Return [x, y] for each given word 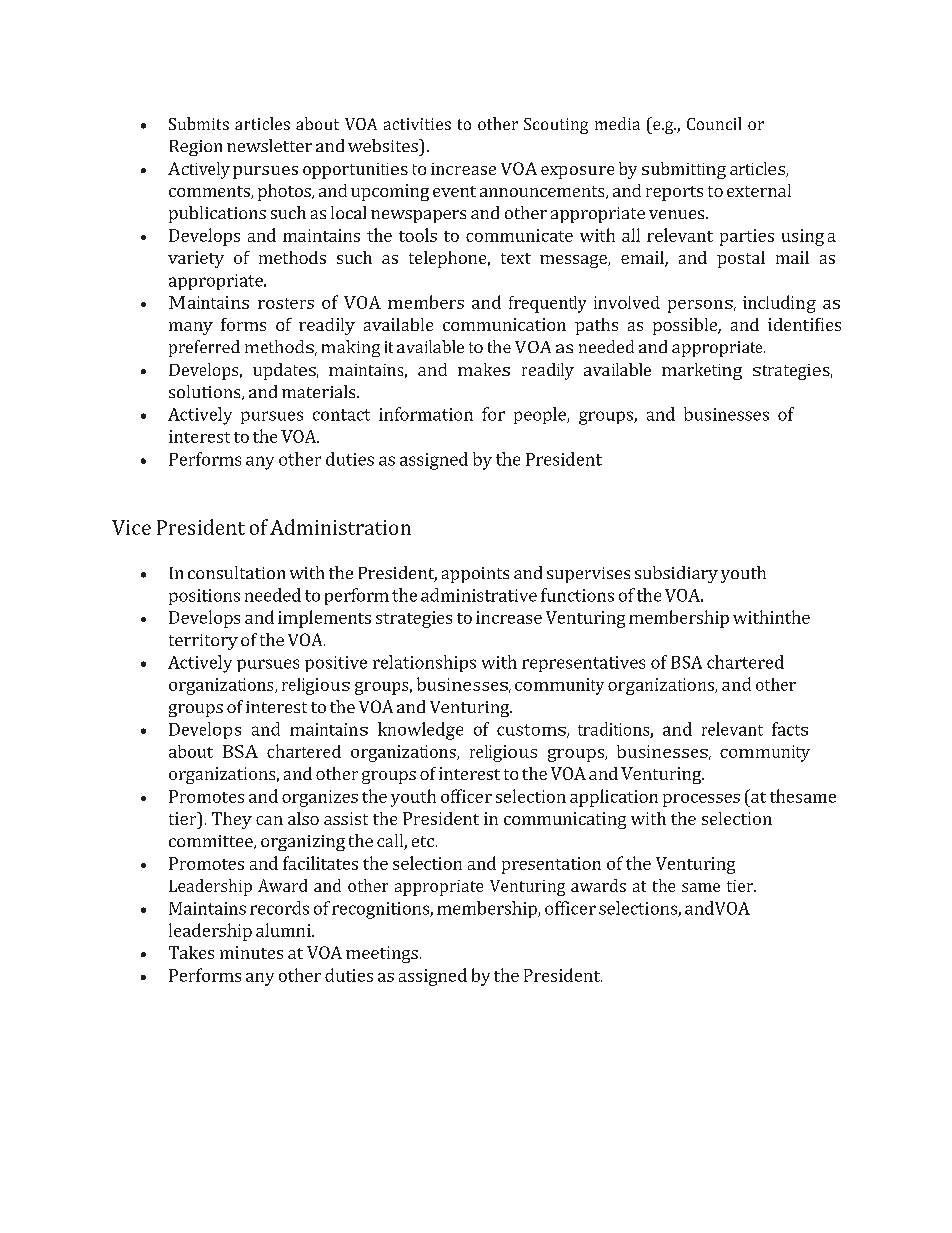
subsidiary [676, 574]
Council [714, 123]
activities [417, 124]
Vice [131, 527]
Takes [191, 952]
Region [196, 148]
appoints [475, 575]
